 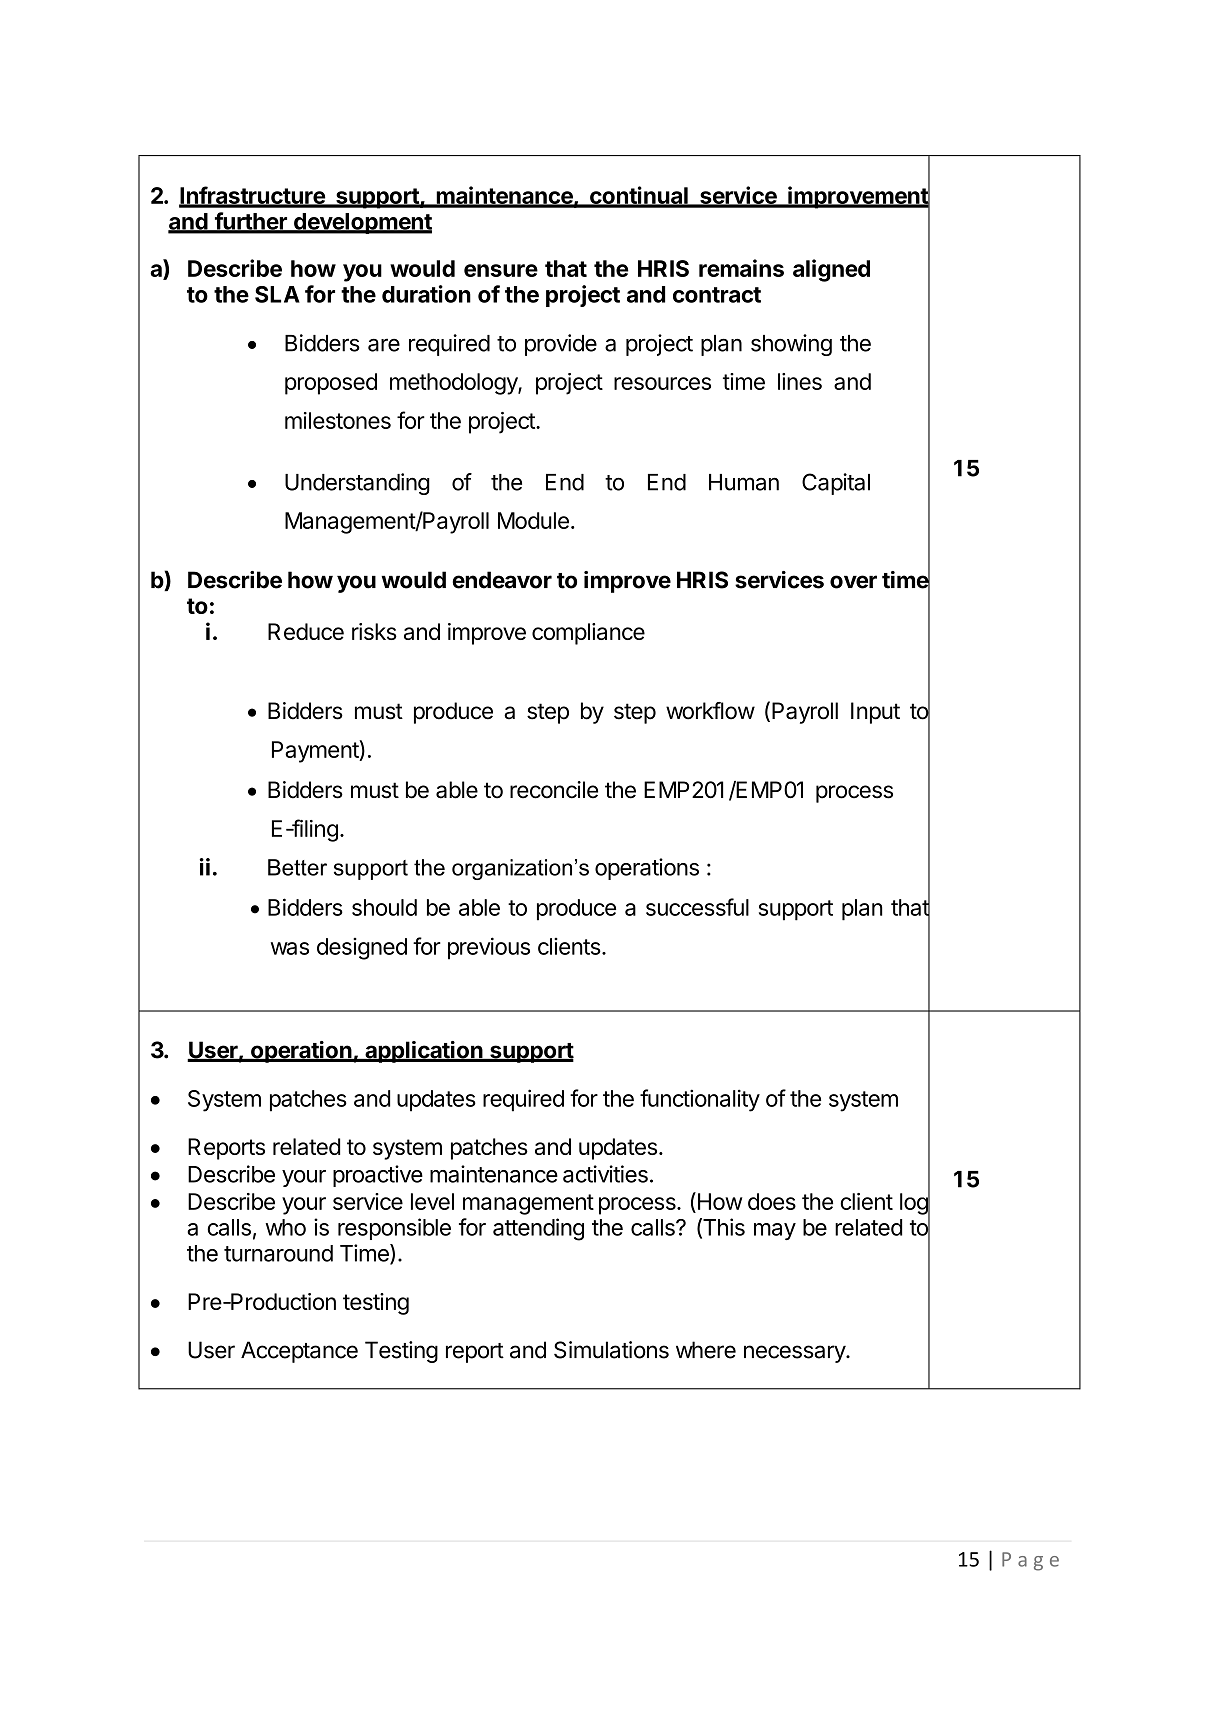 I want to click on Payment, so click(x=316, y=751).
